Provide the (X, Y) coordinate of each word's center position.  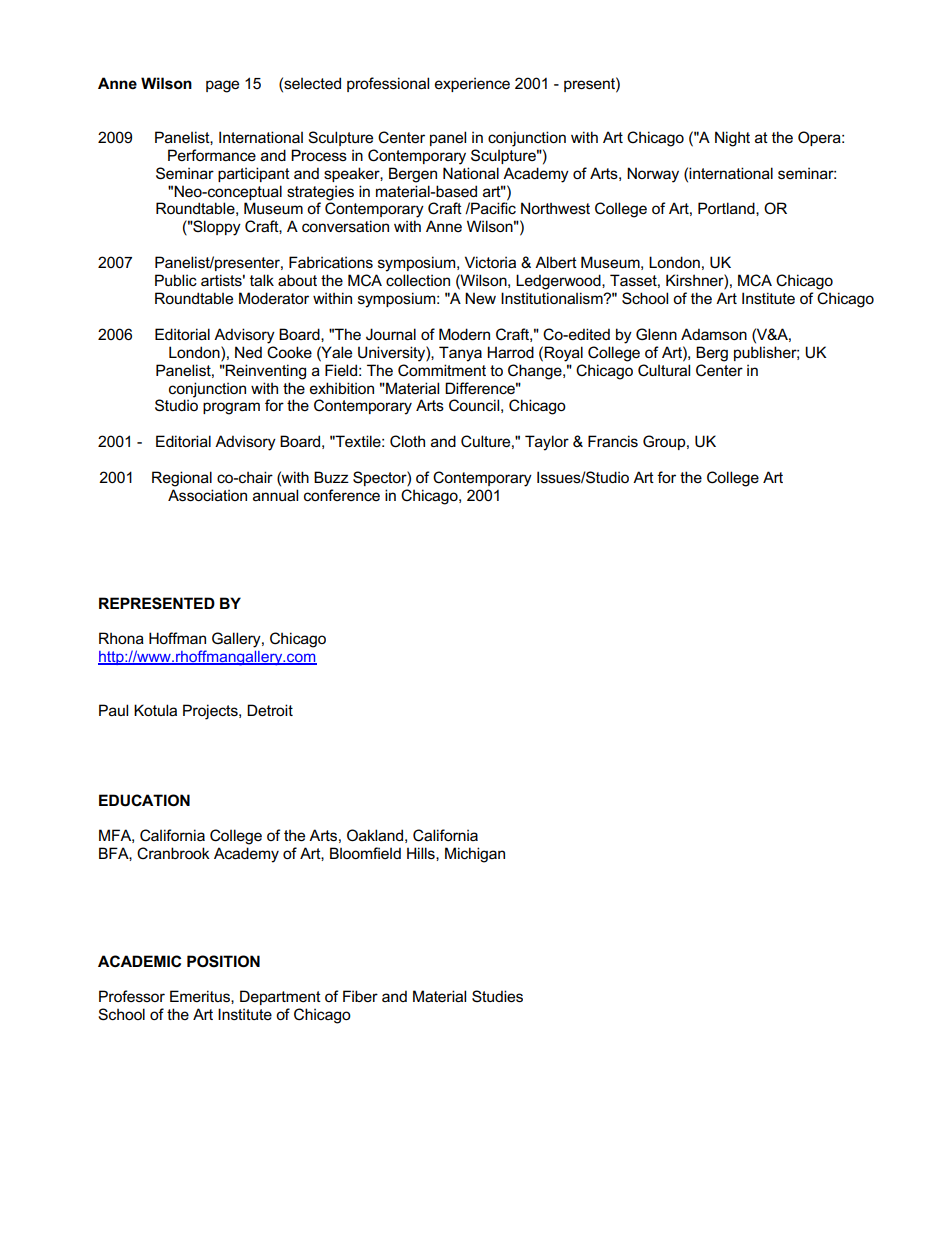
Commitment (442, 370)
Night (732, 139)
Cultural (664, 370)
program (231, 408)
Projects (211, 712)
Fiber (360, 996)
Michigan (475, 855)
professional (388, 84)
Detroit (270, 710)
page (222, 86)
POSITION (223, 961)
